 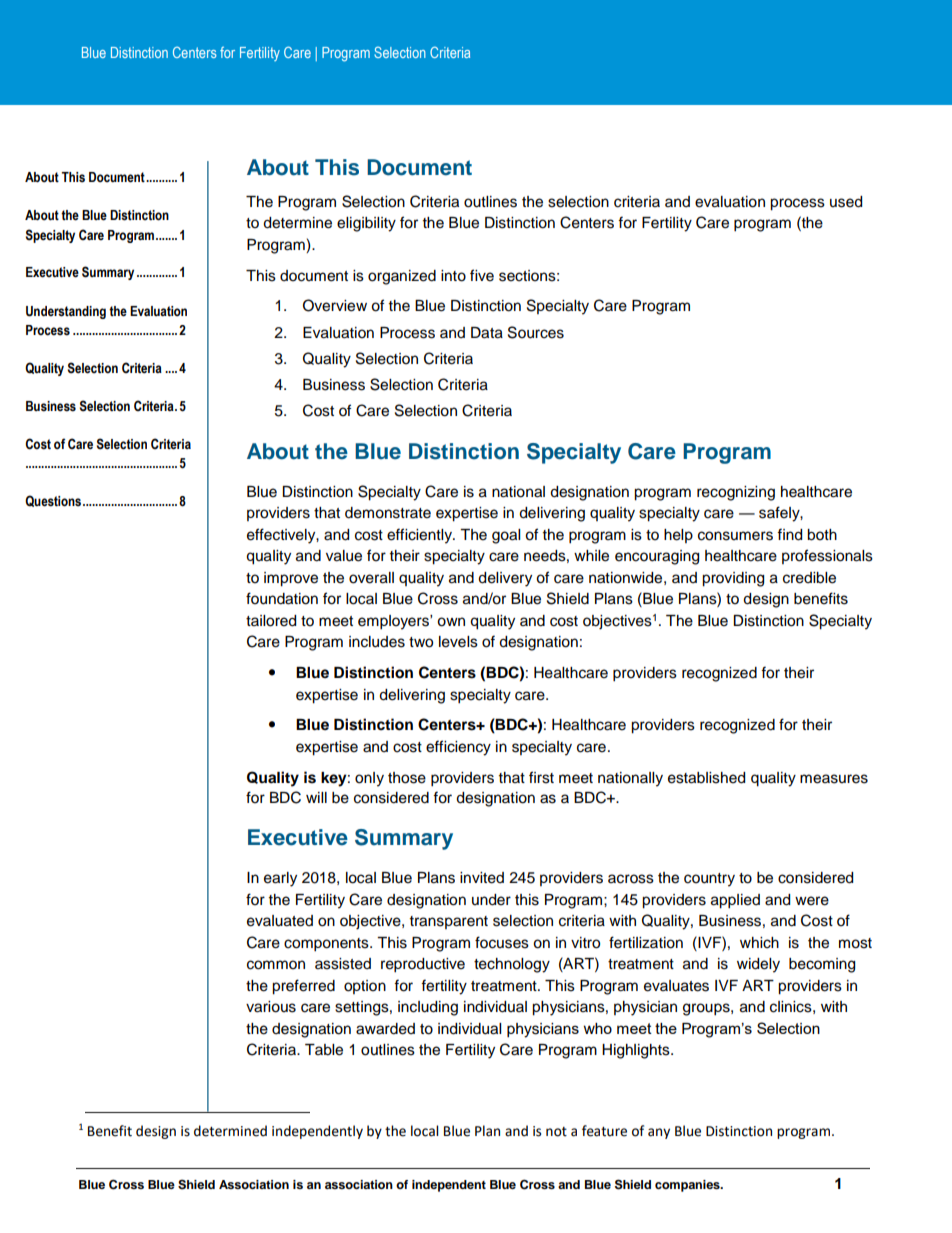 I want to click on not, so click(x=556, y=1132).
